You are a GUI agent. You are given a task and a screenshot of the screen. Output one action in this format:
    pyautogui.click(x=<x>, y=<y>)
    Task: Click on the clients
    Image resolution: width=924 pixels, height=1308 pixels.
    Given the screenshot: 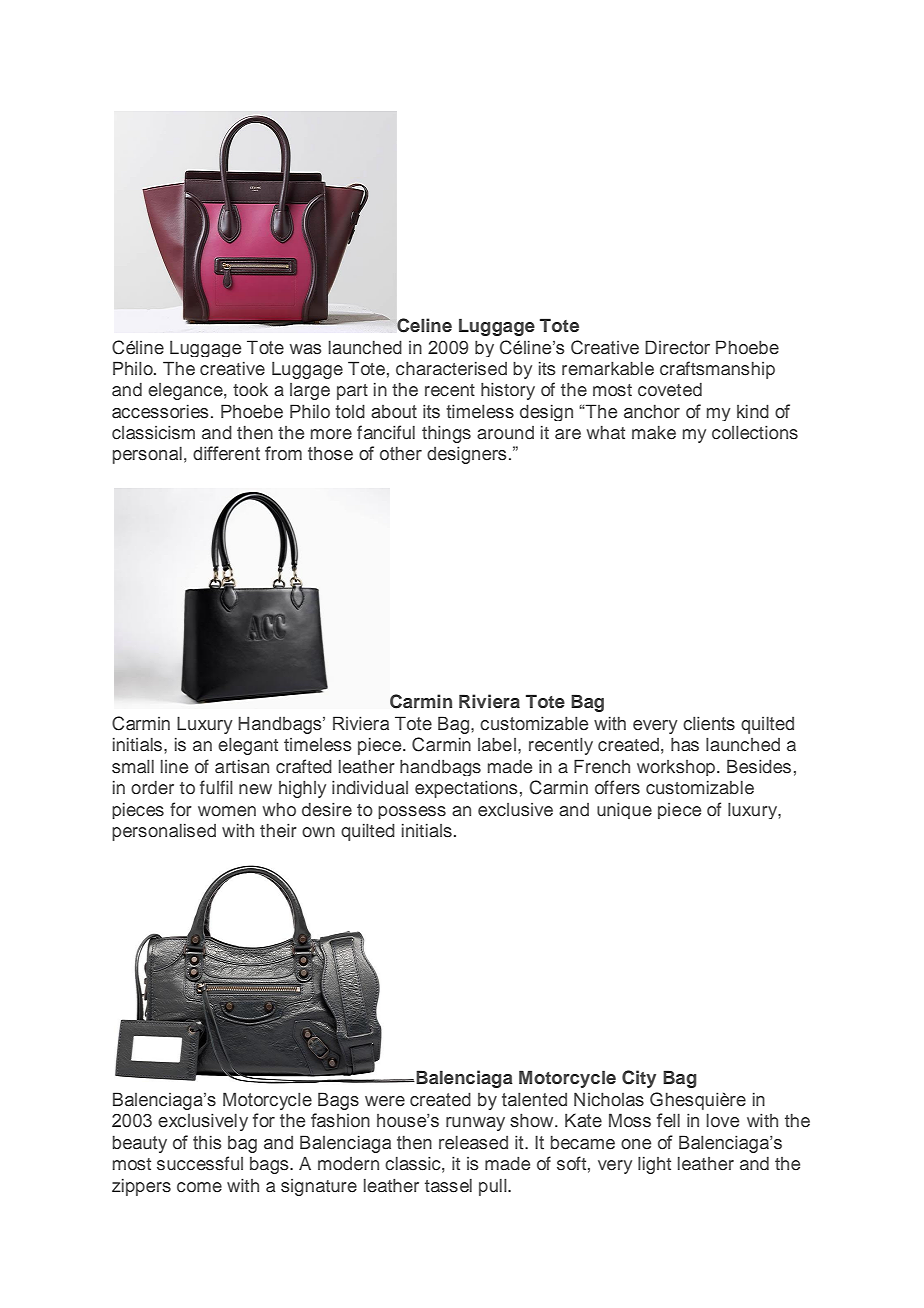 What is the action you would take?
    pyautogui.click(x=709, y=723)
